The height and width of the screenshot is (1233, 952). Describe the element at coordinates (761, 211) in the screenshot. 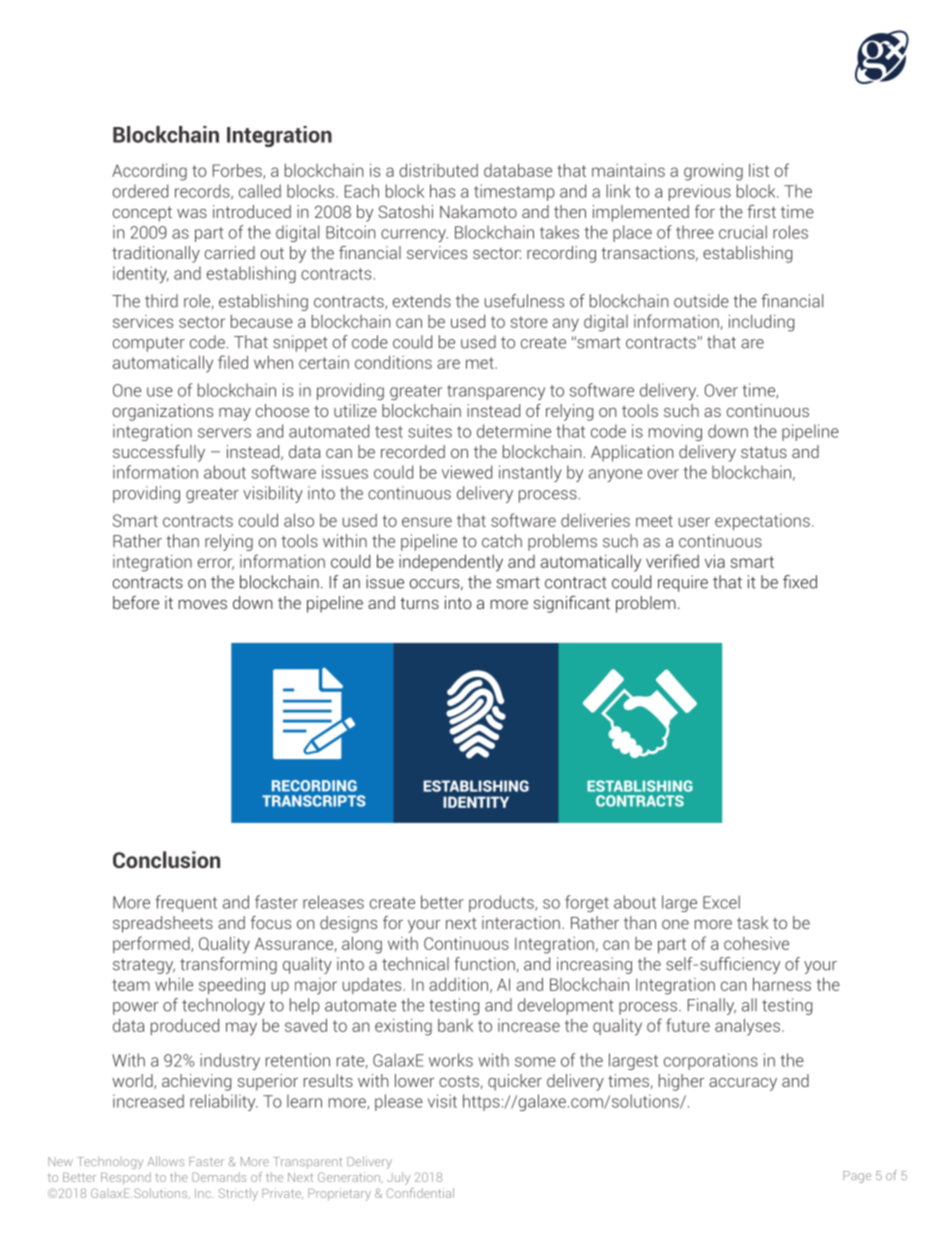

I see `first` at that location.
